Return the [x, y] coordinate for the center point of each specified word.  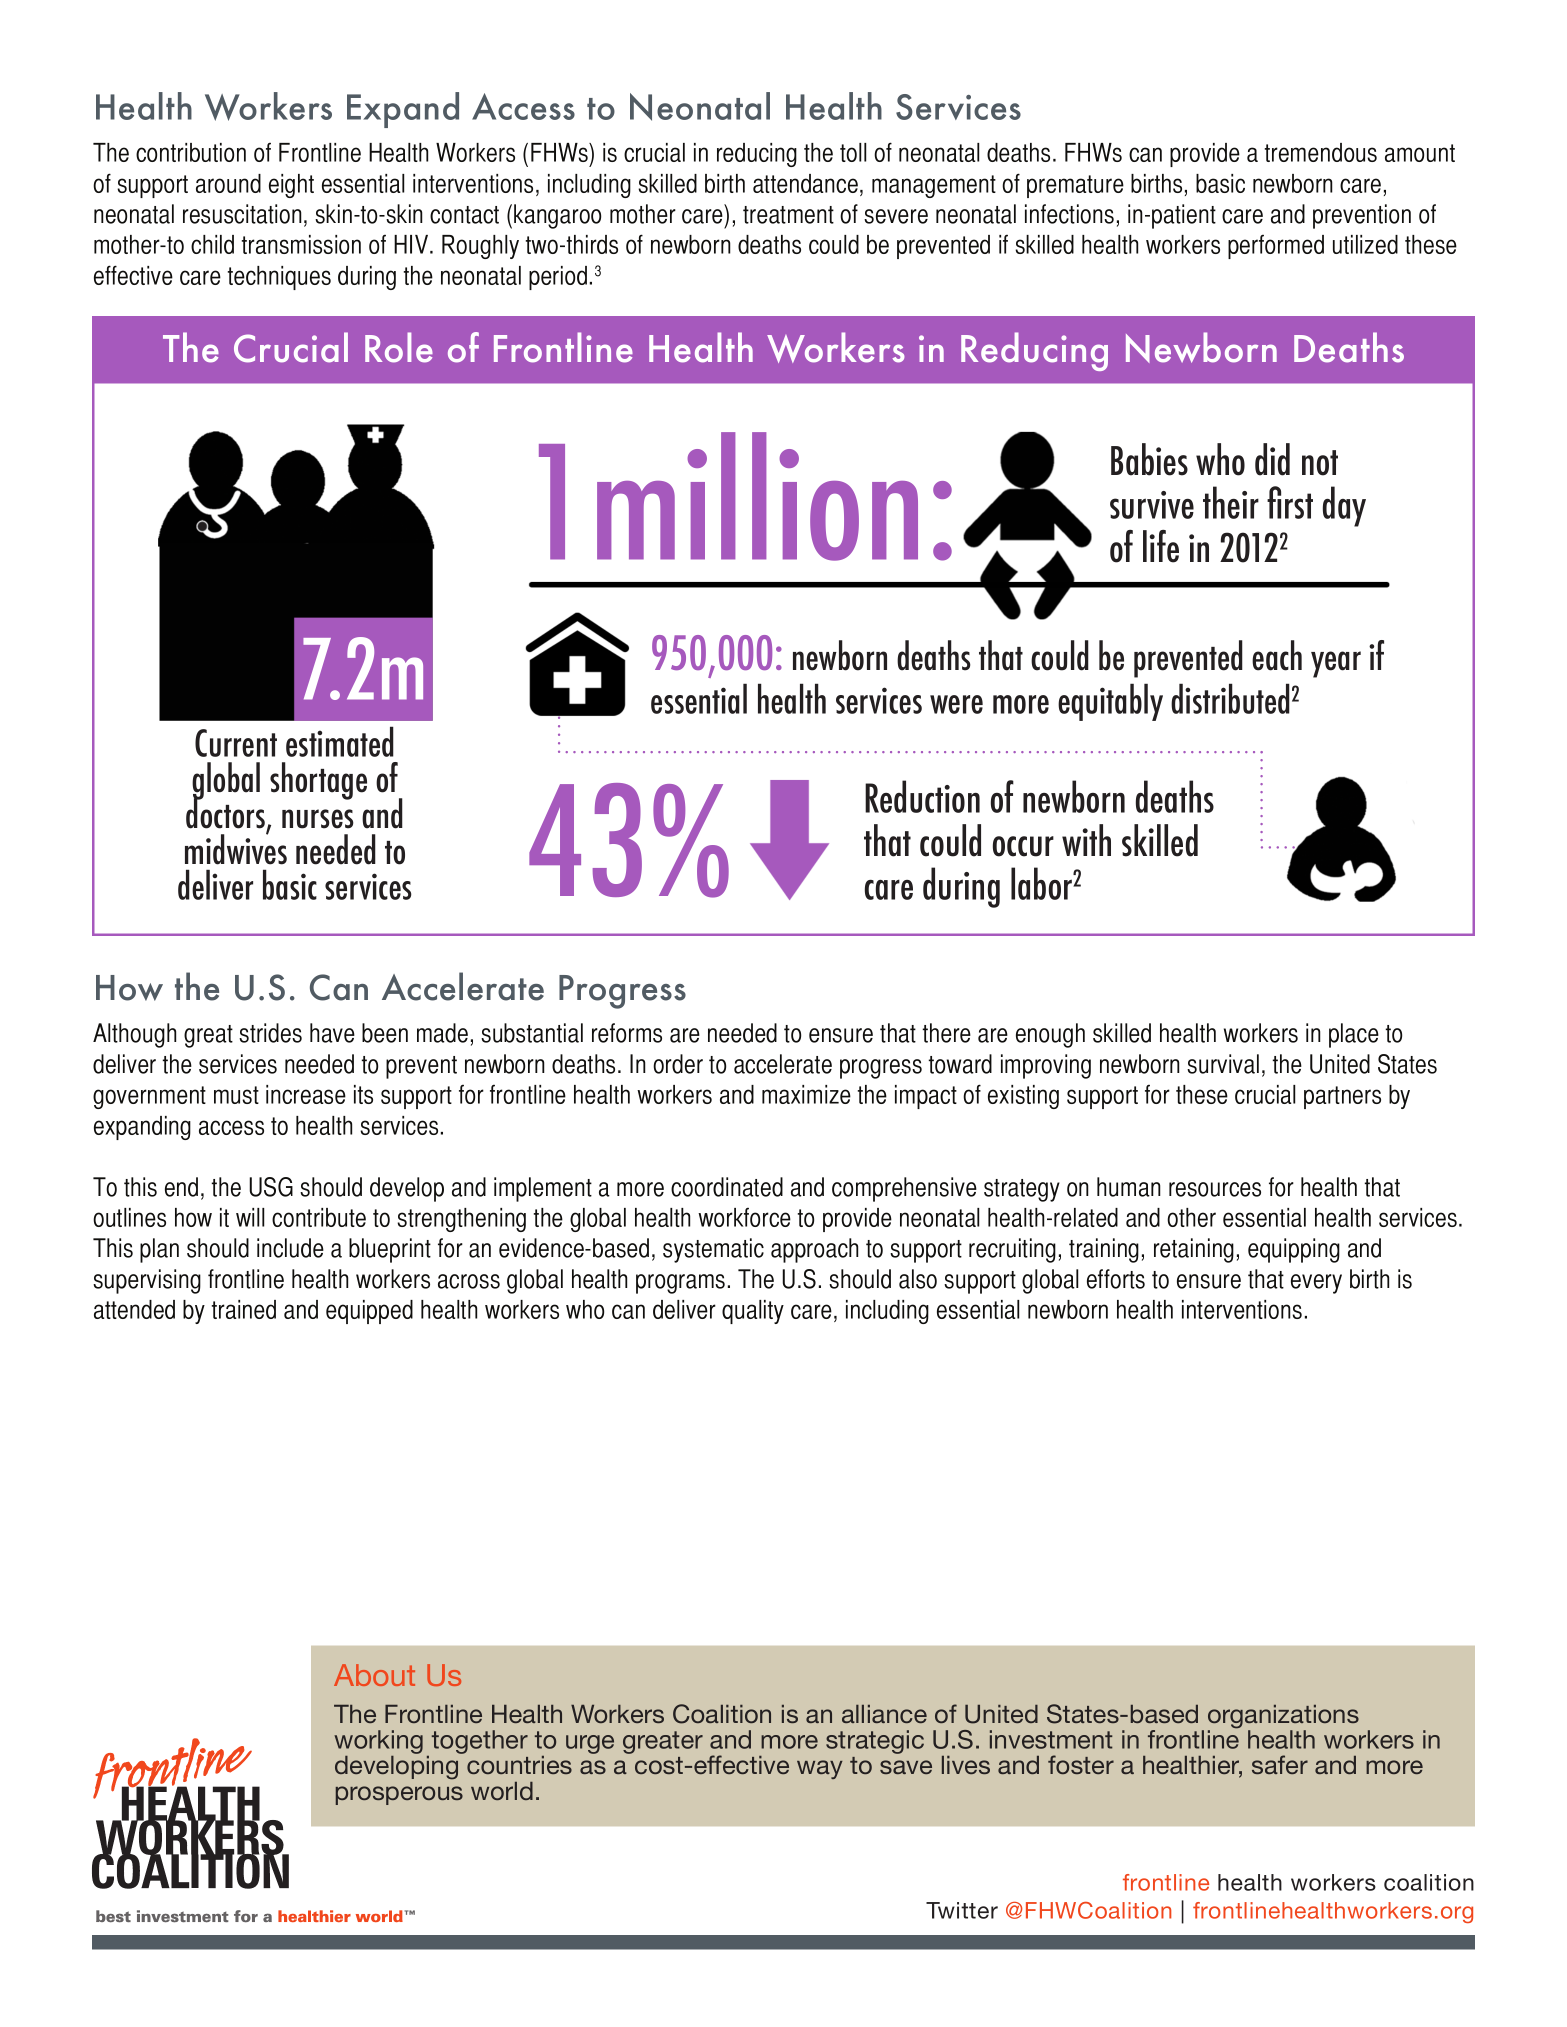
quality [753, 1312]
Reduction [922, 796]
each [1277, 655]
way [820, 1769]
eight [291, 186]
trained [244, 1309]
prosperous [399, 1795]
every [1316, 1284]
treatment [788, 215]
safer [1280, 1764]
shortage [318, 781]
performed [1276, 247]
